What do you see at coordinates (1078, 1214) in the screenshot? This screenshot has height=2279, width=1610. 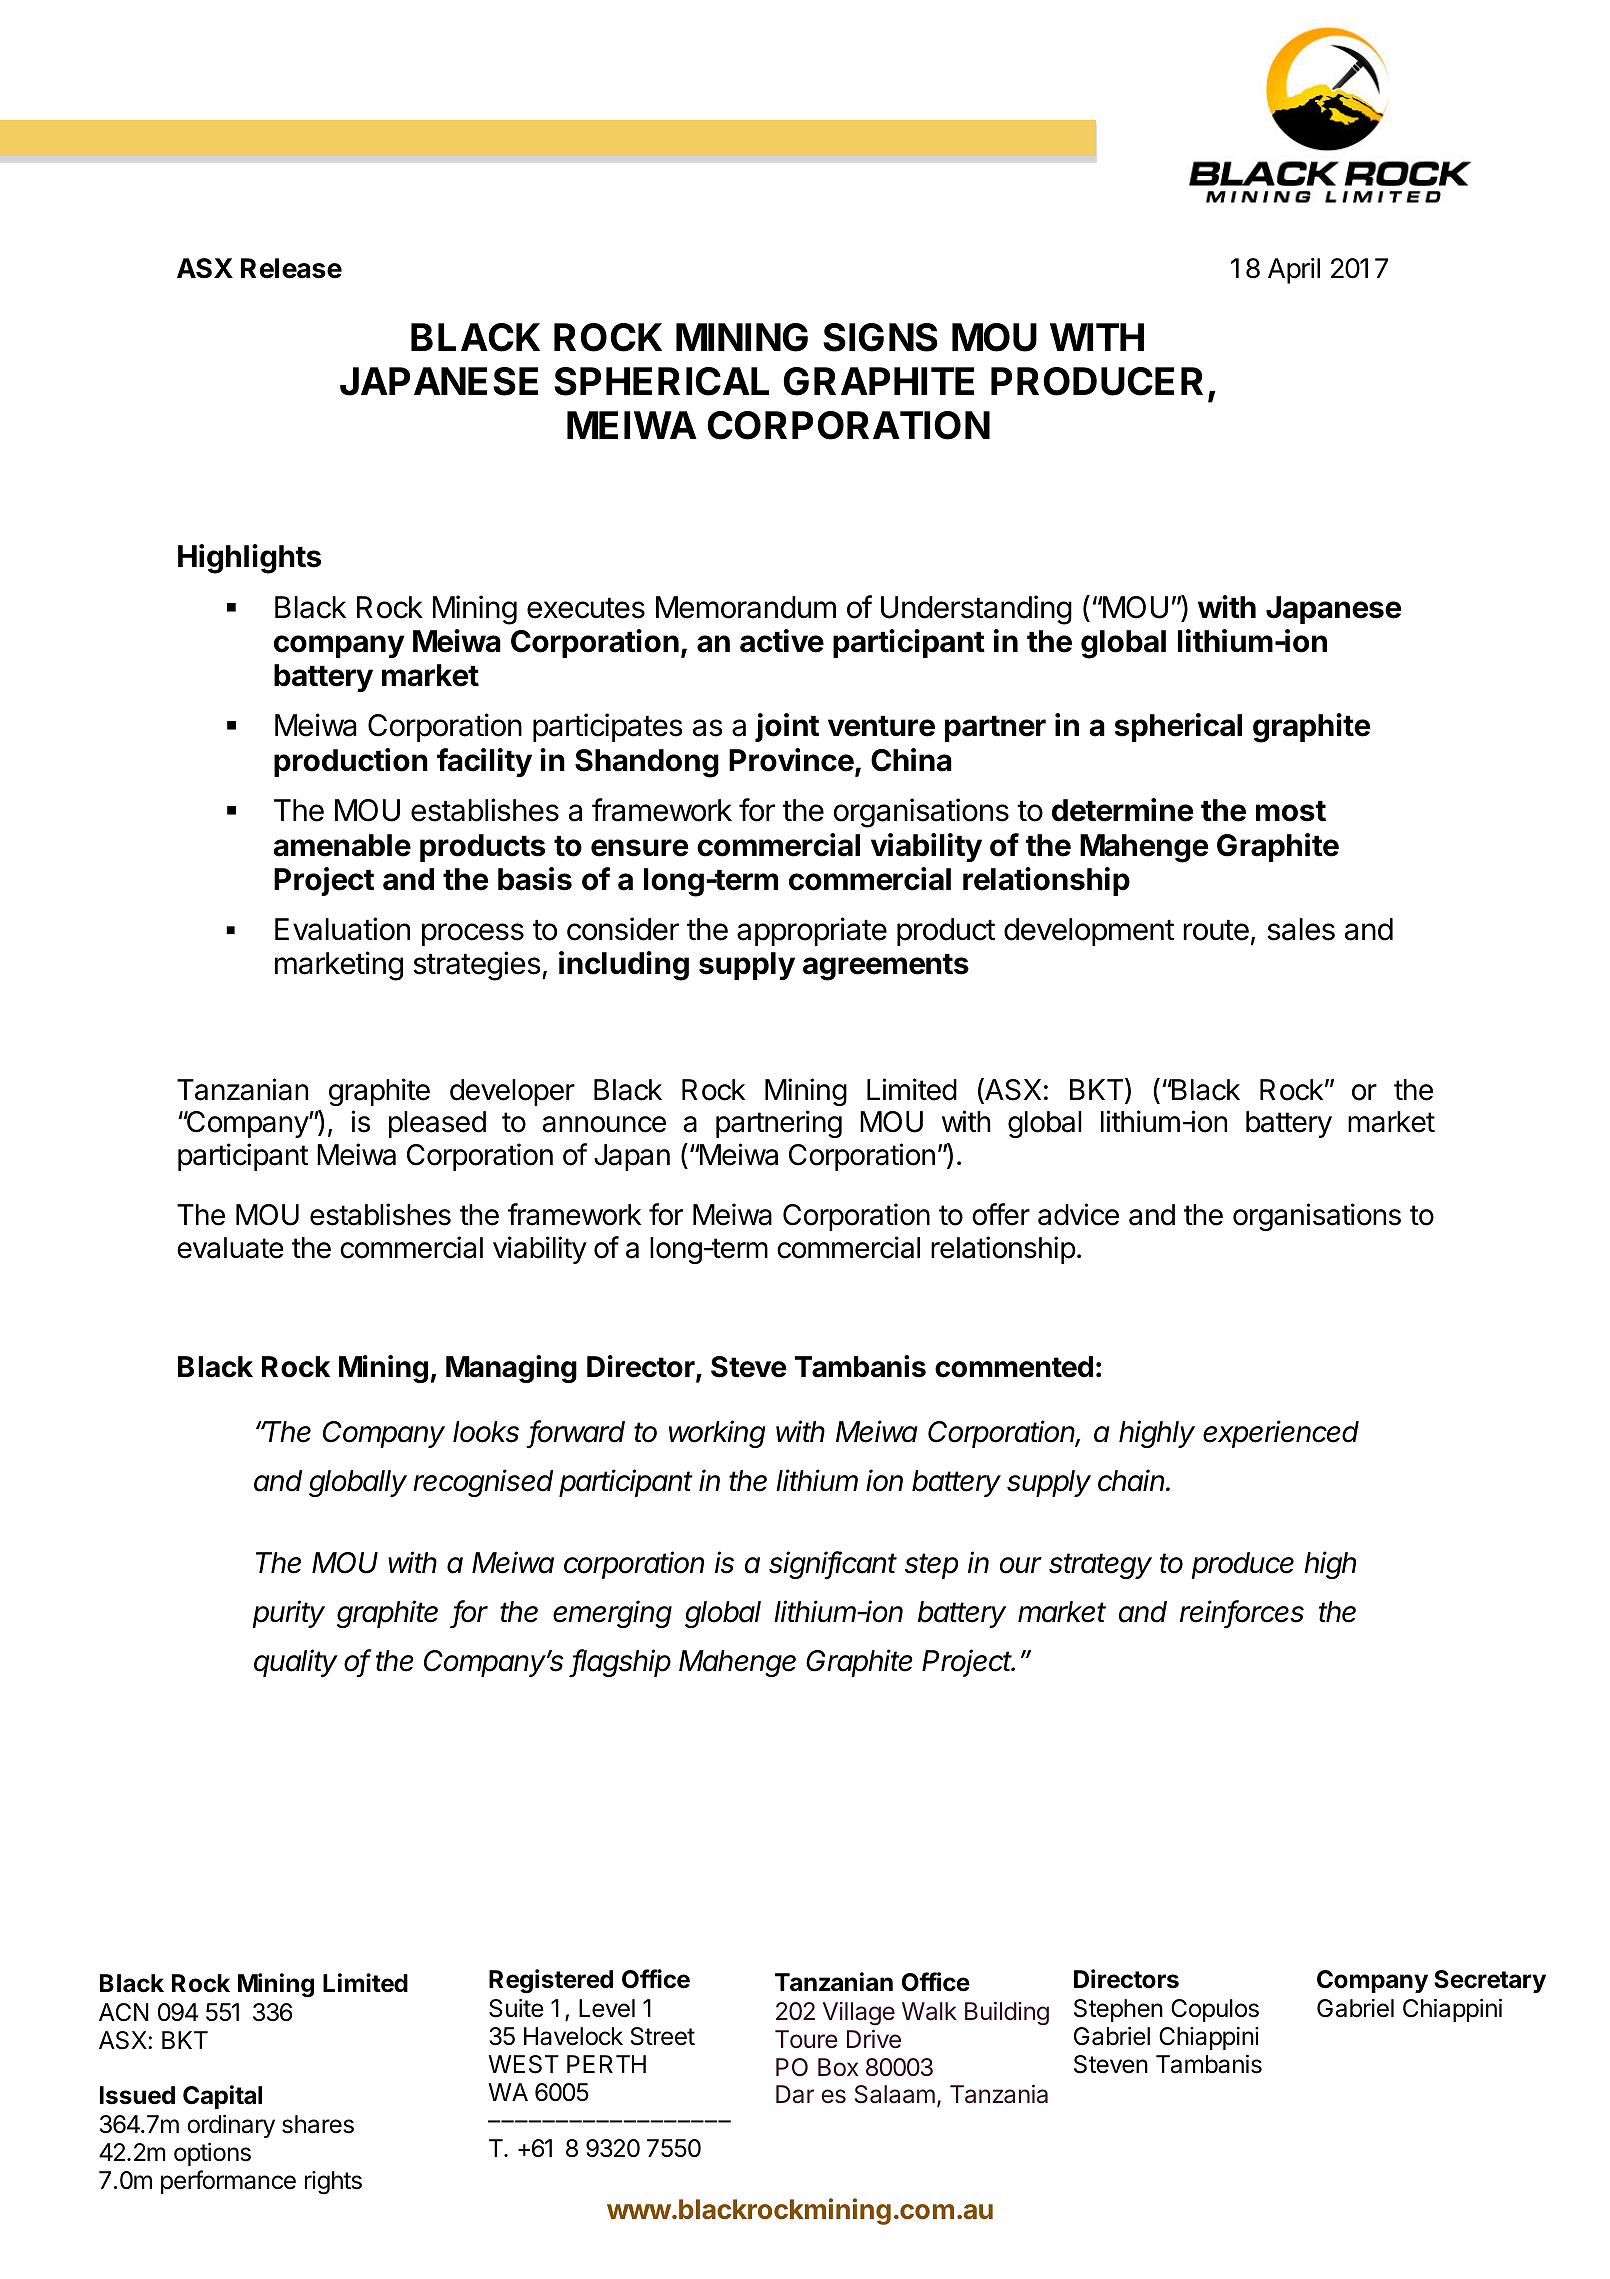 I see `advice` at bounding box center [1078, 1214].
